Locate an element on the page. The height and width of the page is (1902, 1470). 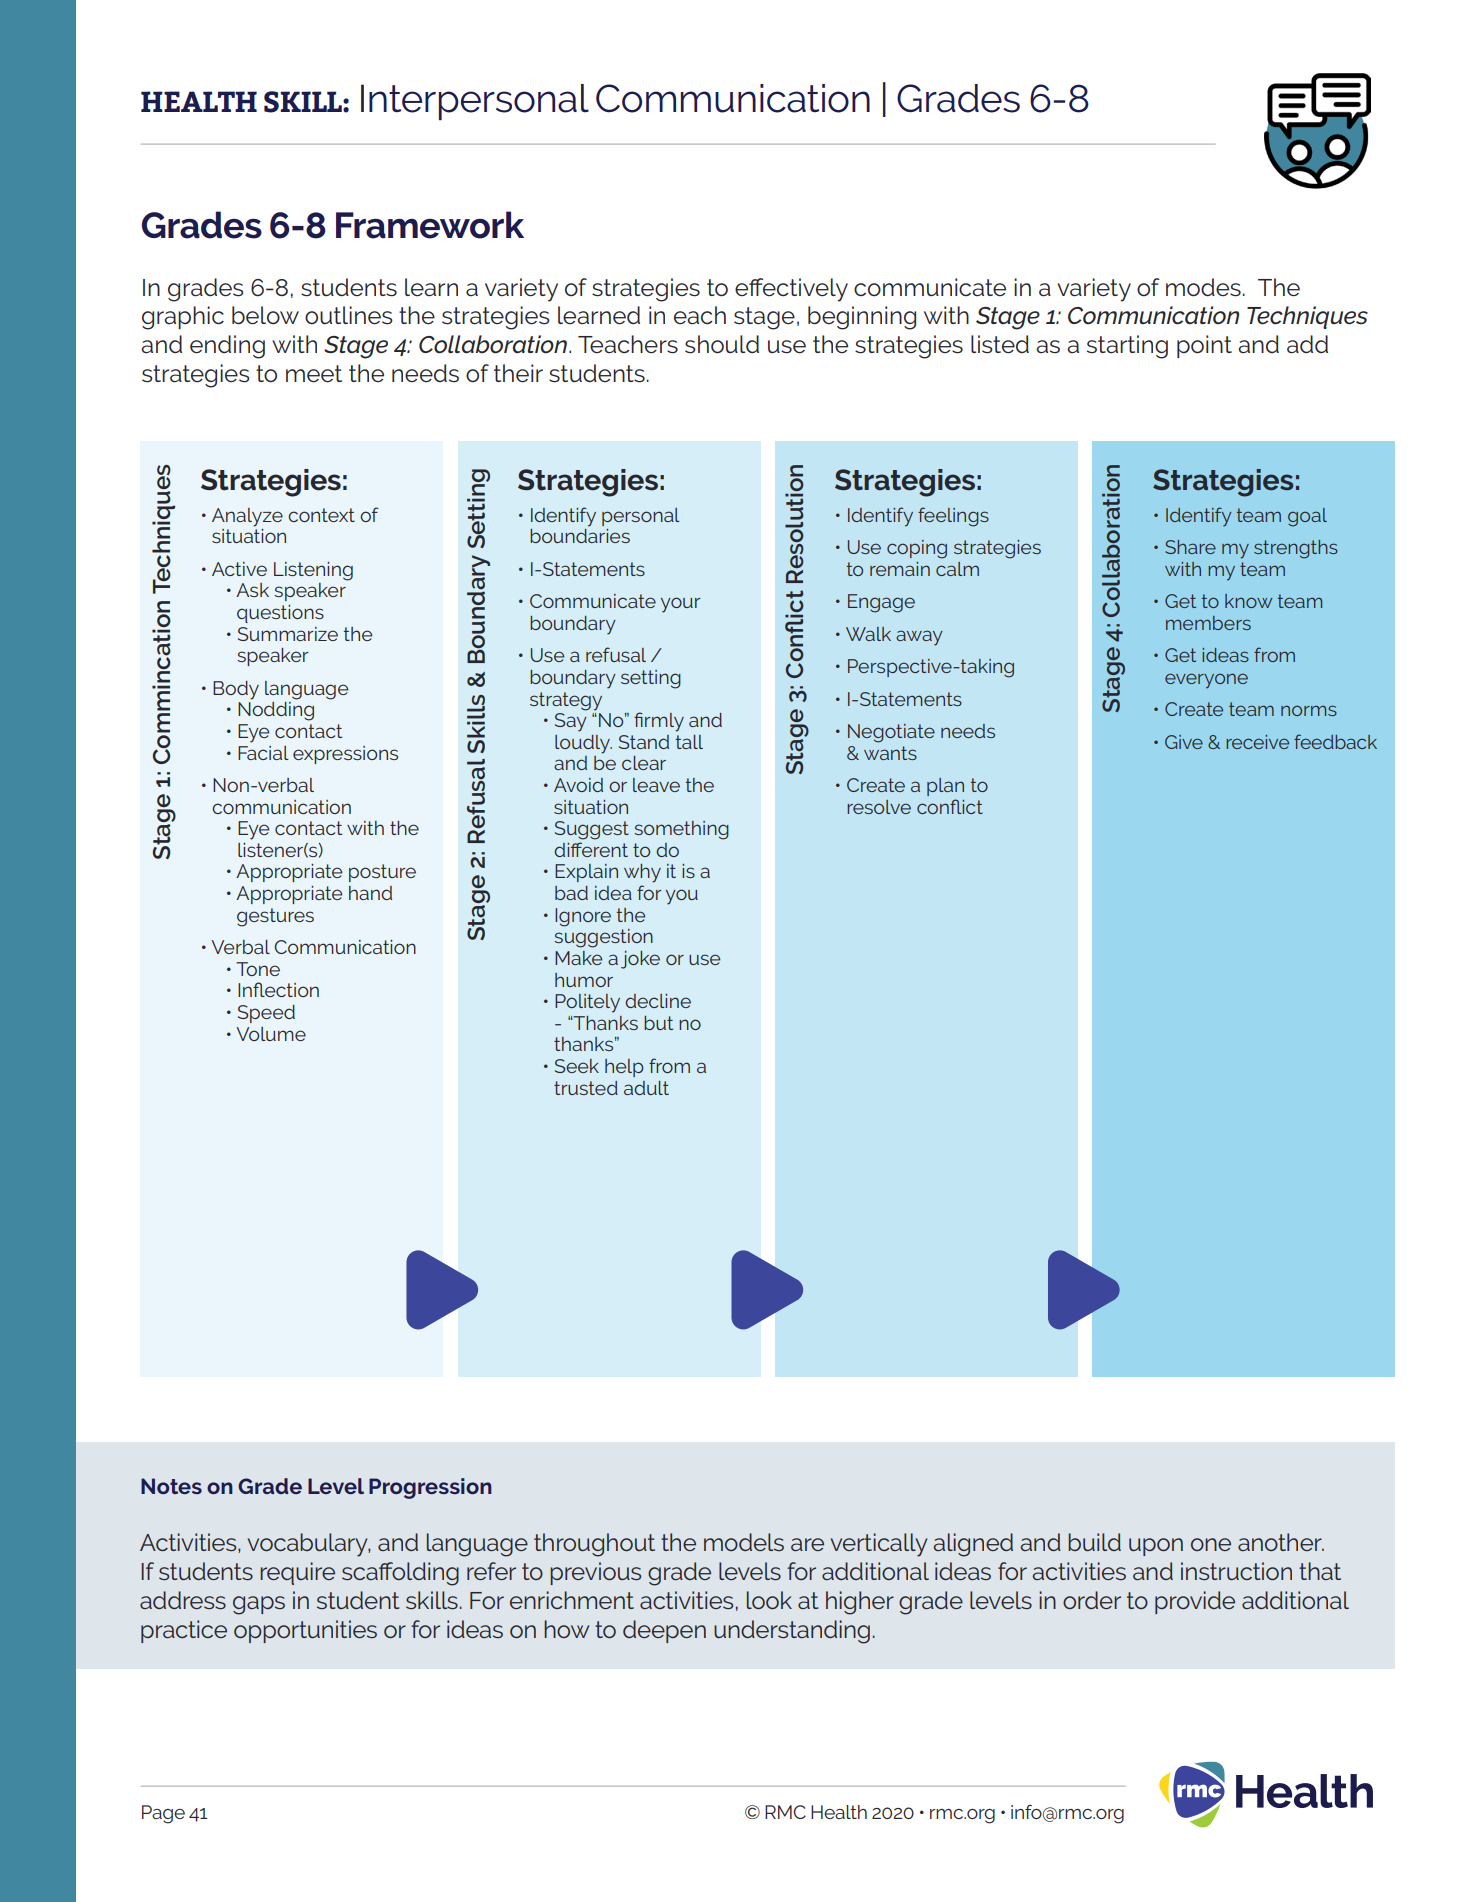
Give is located at coordinates (1184, 742).
